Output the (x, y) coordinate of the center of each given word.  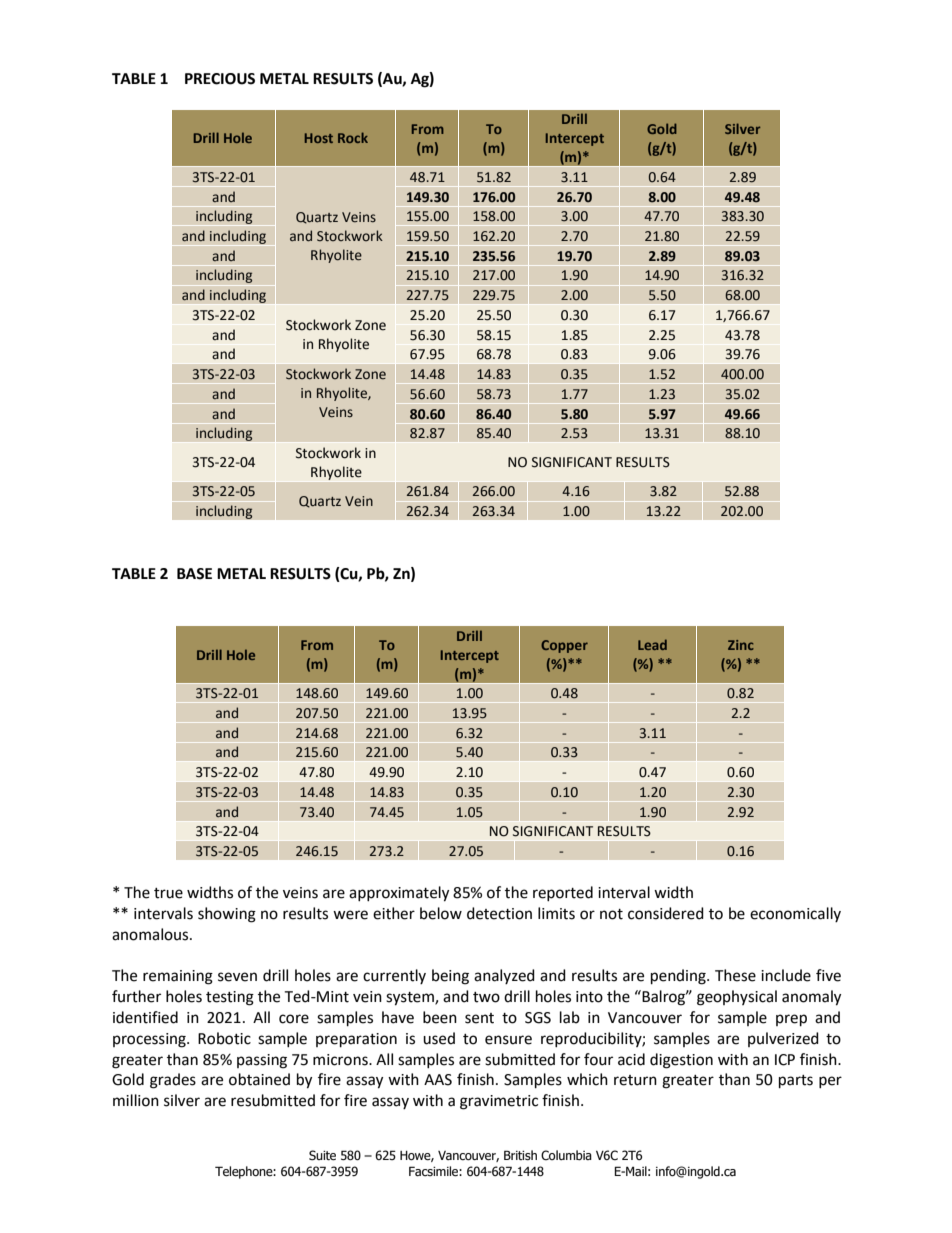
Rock (353, 137)
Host (319, 138)
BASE (194, 574)
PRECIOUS (220, 79)
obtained (259, 1079)
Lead (652, 644)
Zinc (741, 645)
